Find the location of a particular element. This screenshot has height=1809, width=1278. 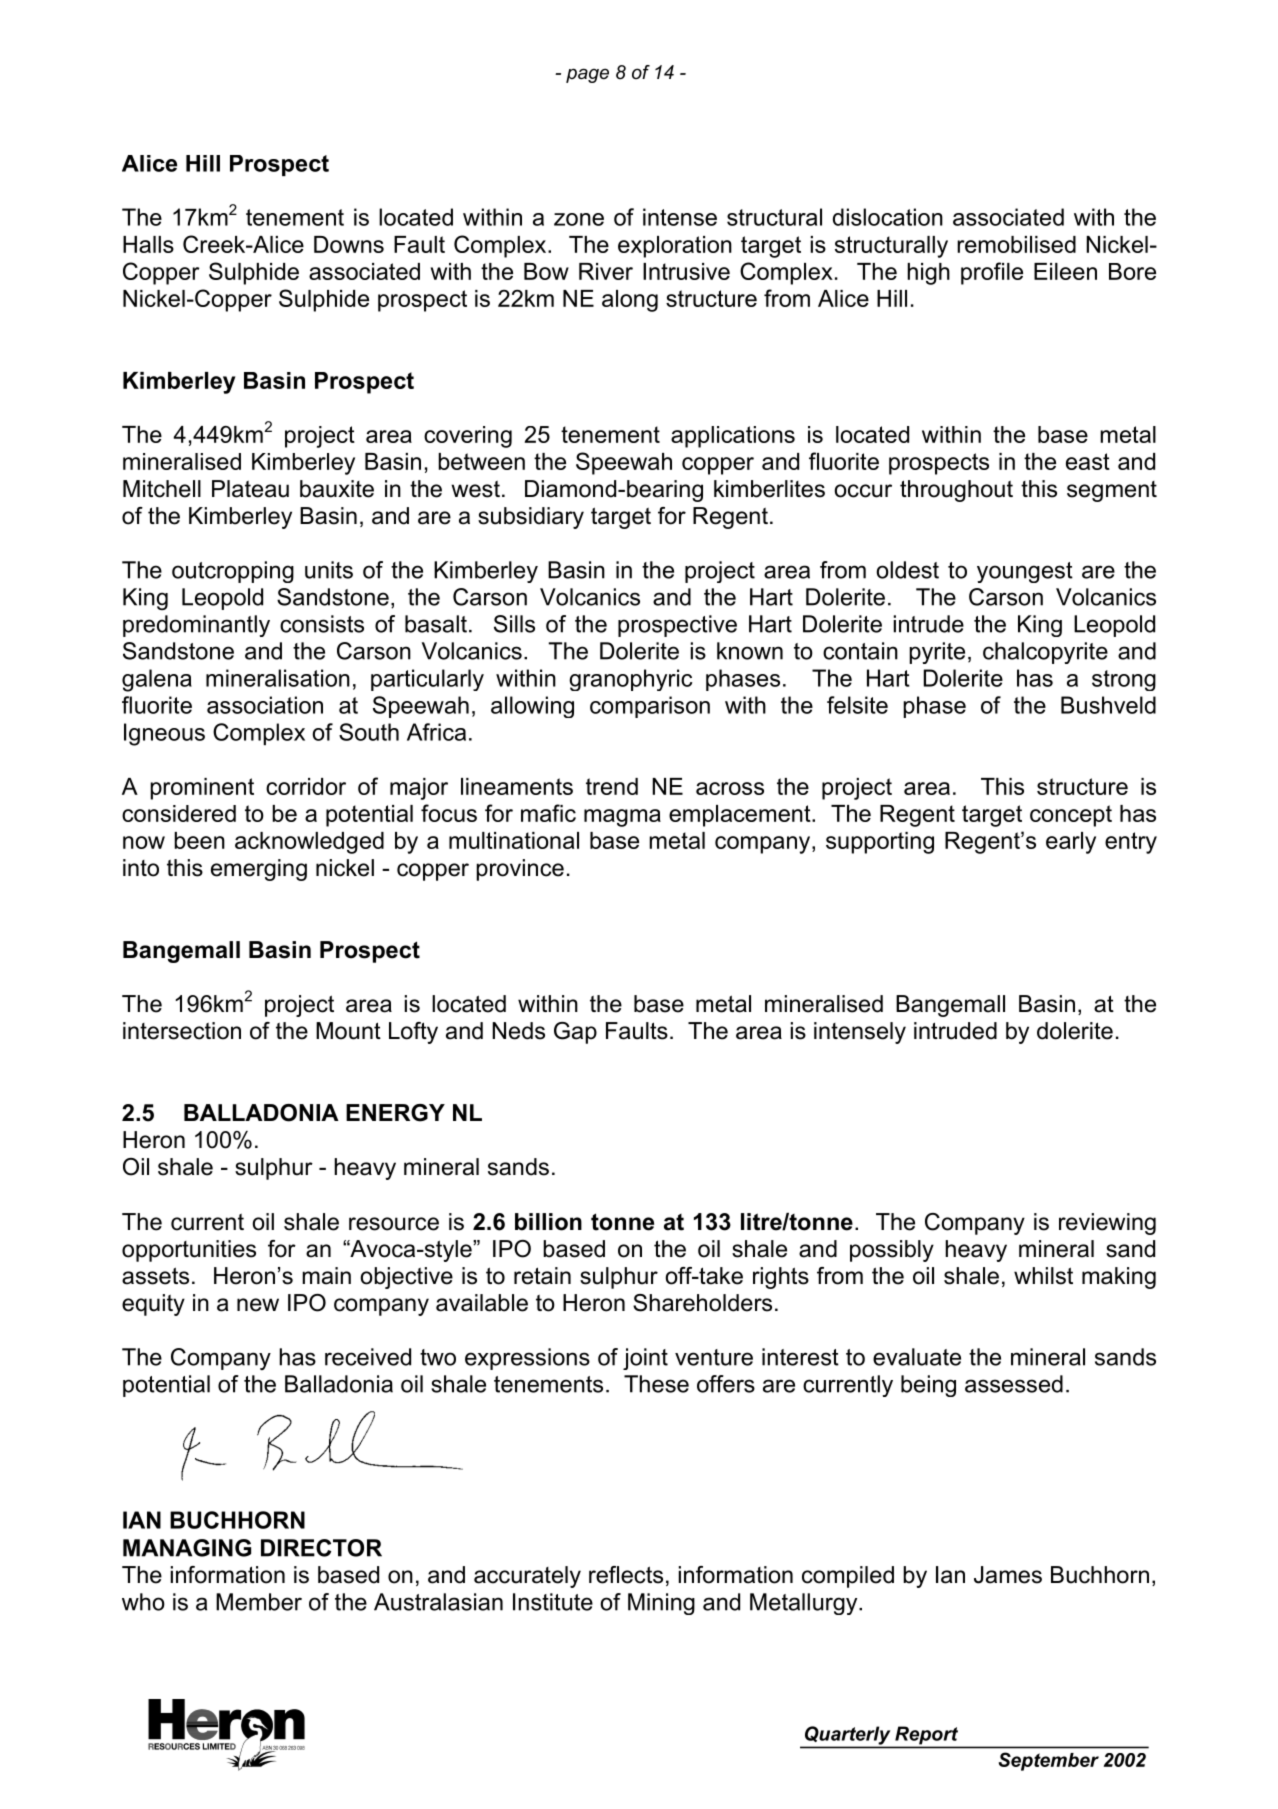

page is located at coordinates (587, 75).
